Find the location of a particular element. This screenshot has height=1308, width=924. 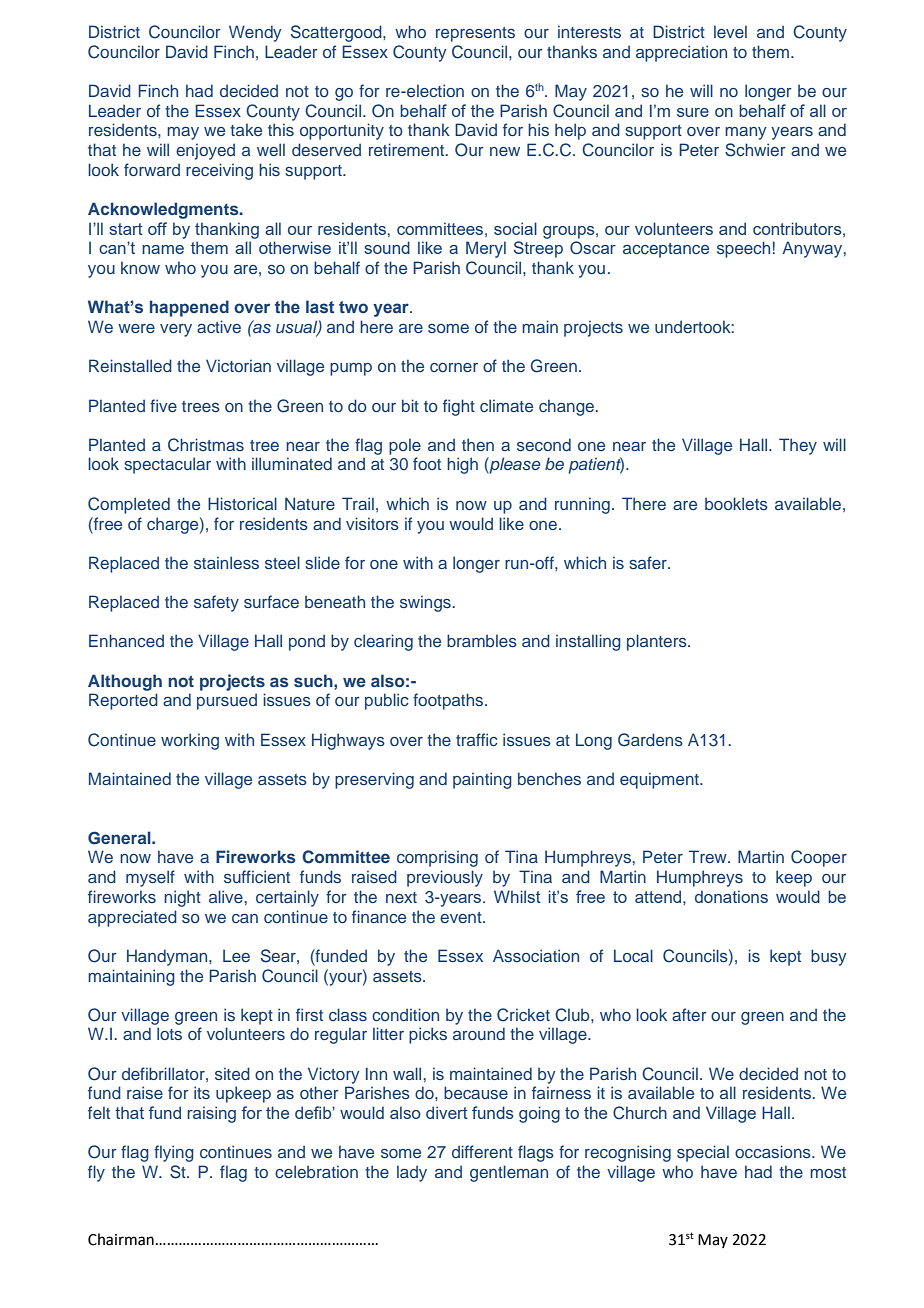

represents is located at coordinates (475, 34).
